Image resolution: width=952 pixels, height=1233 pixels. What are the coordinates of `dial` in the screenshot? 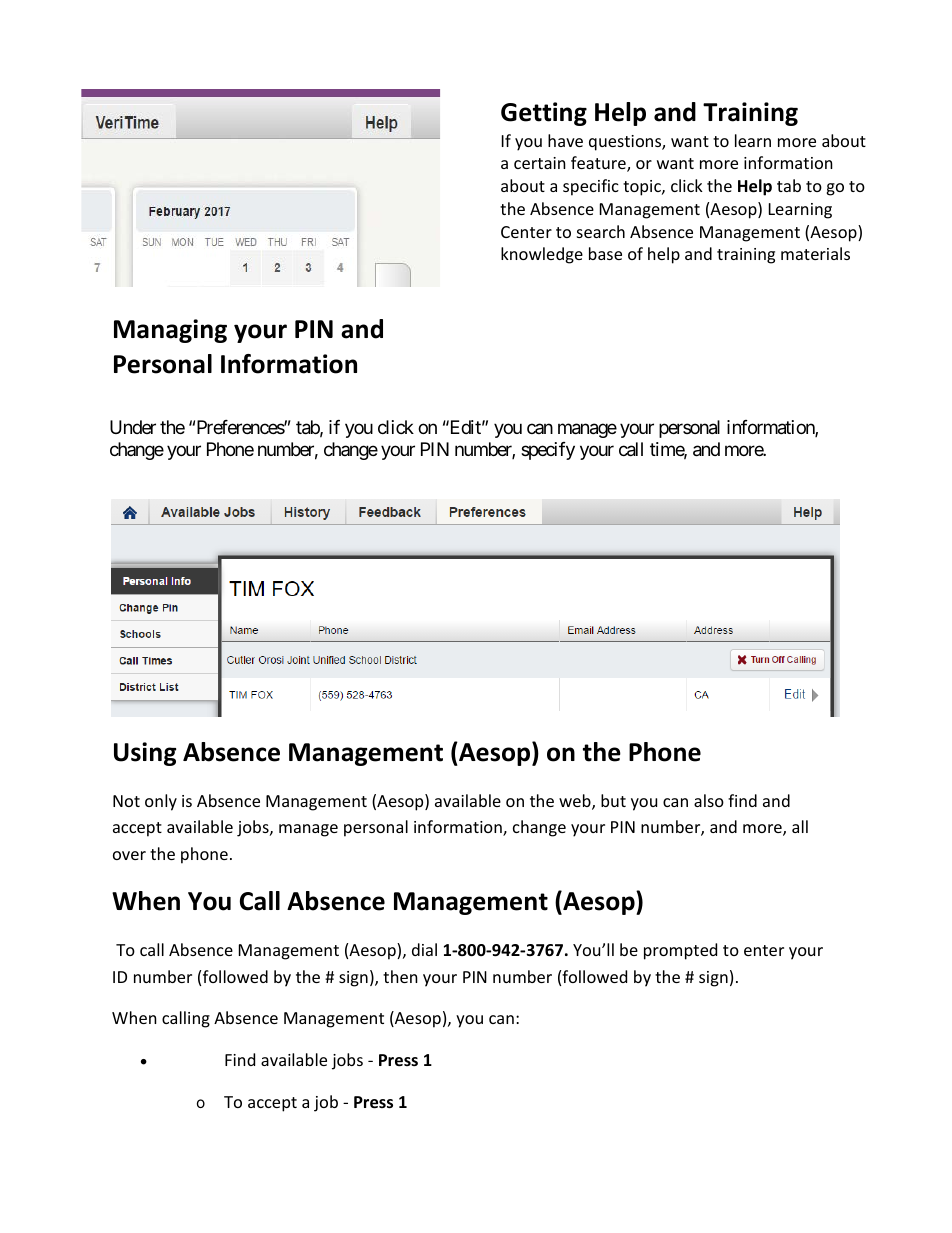 It's located at (424, 949).
